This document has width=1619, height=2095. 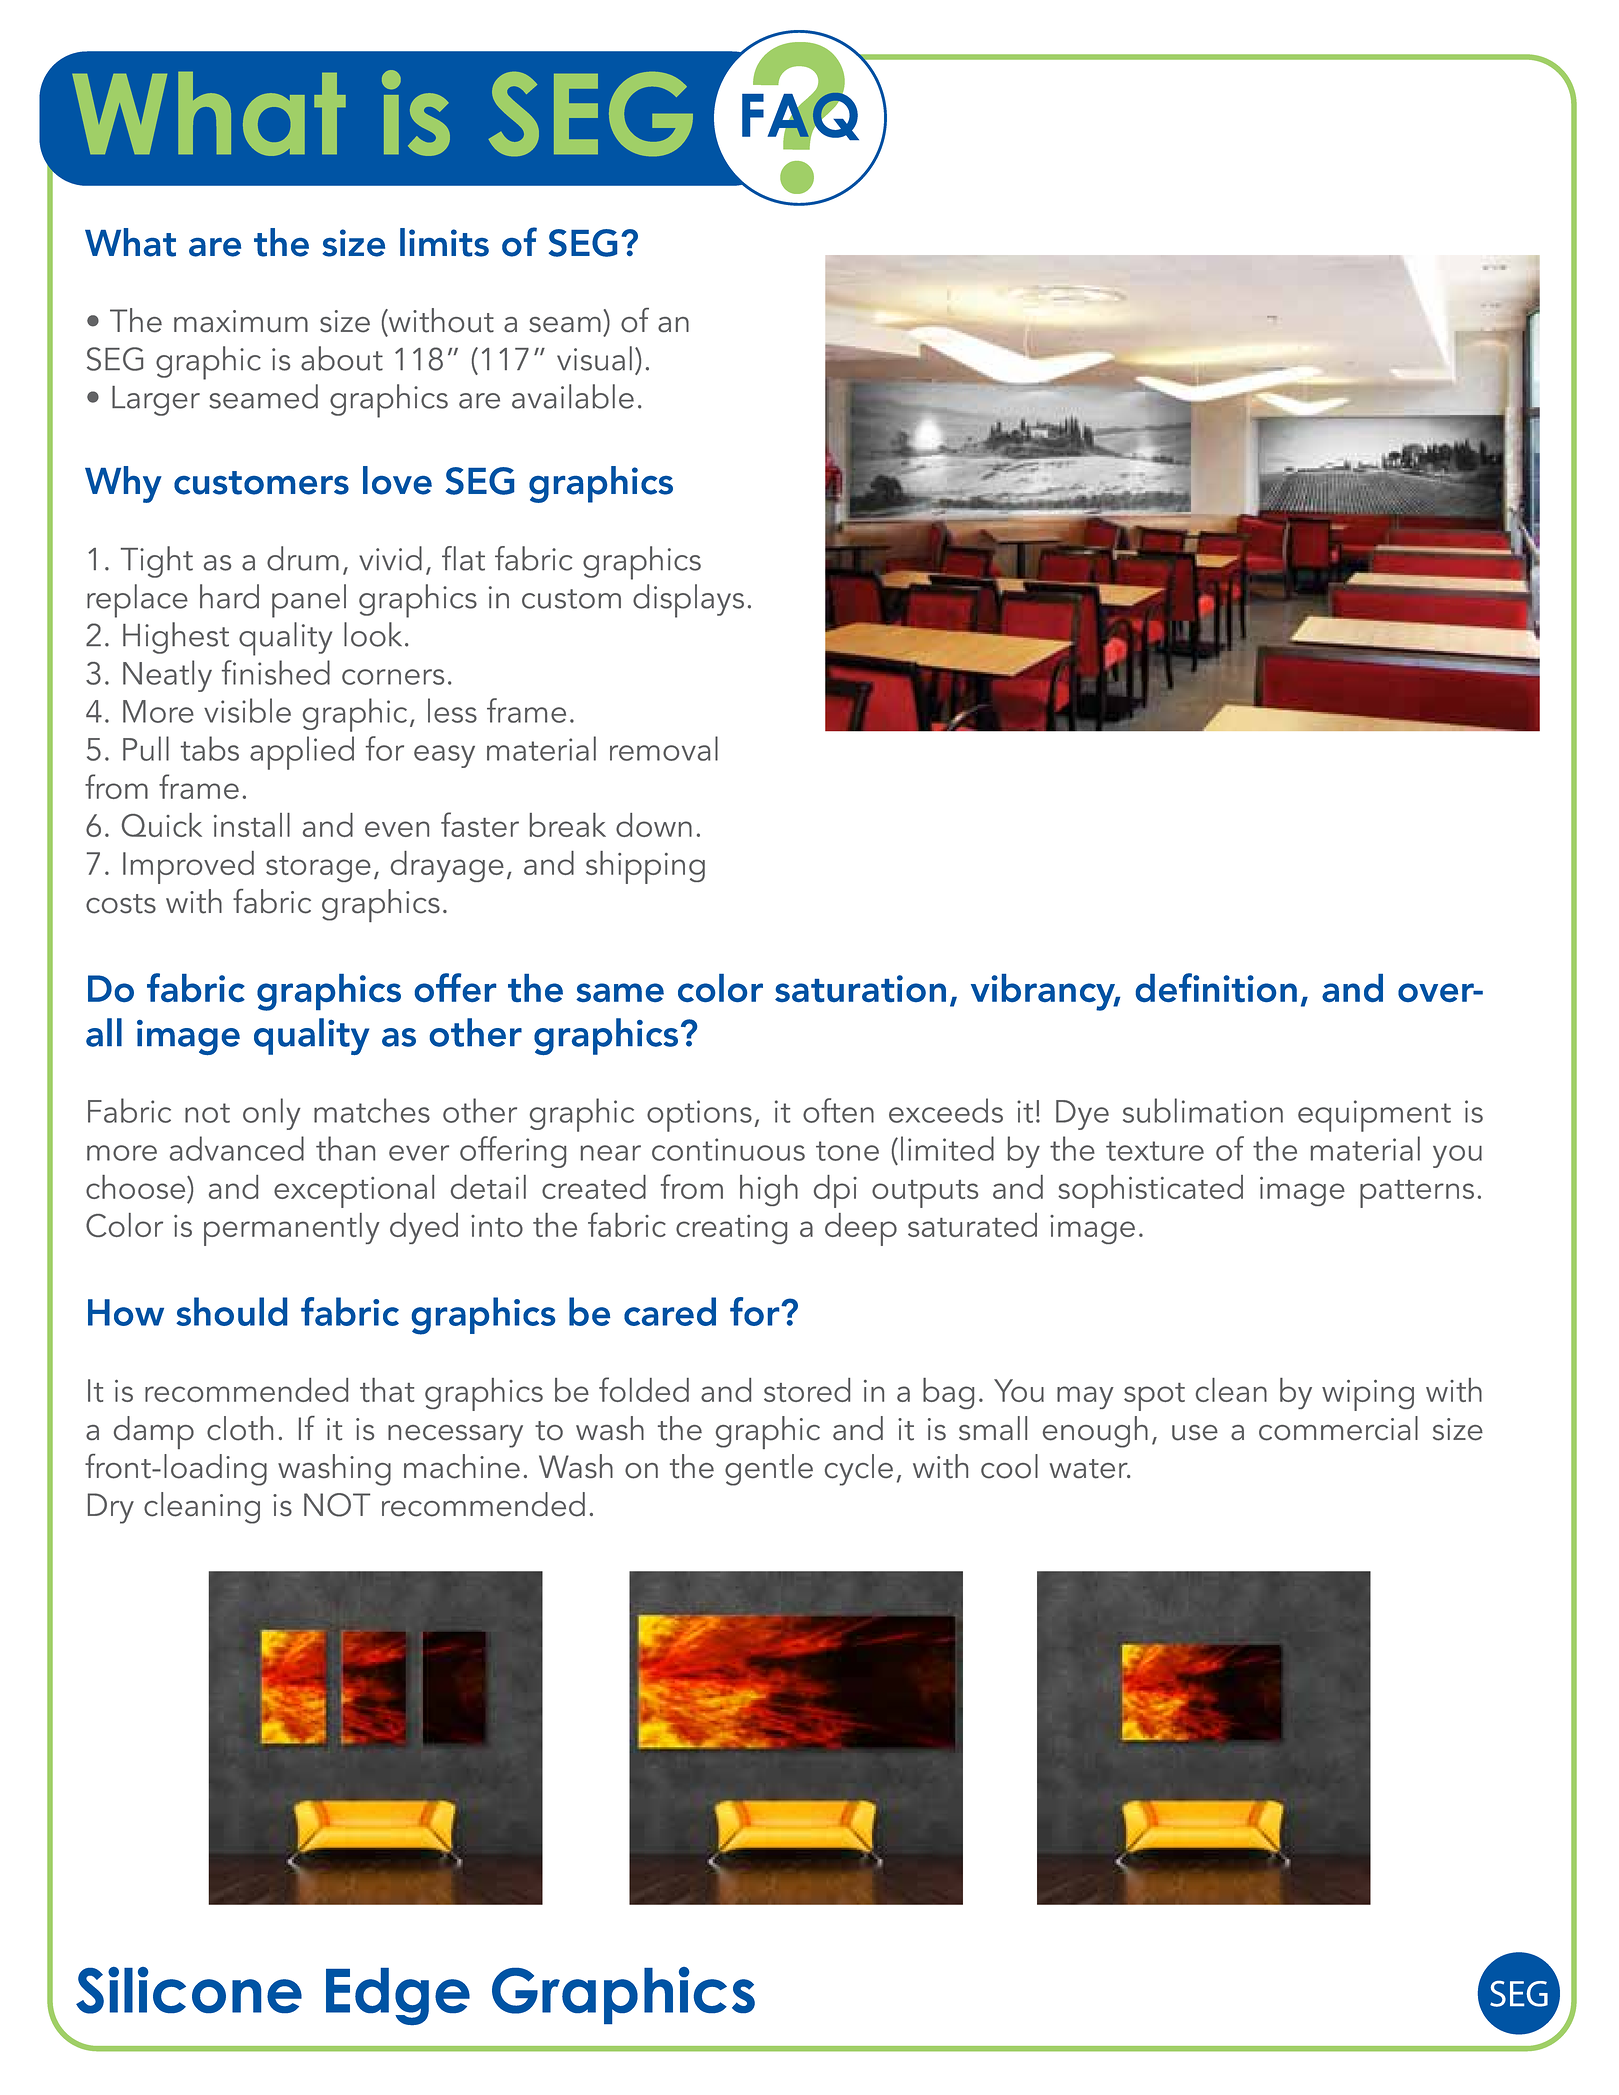 What do you see at coordinates (272, 1114) in the document?
I see `only` at bounding box center [272, 1114].
